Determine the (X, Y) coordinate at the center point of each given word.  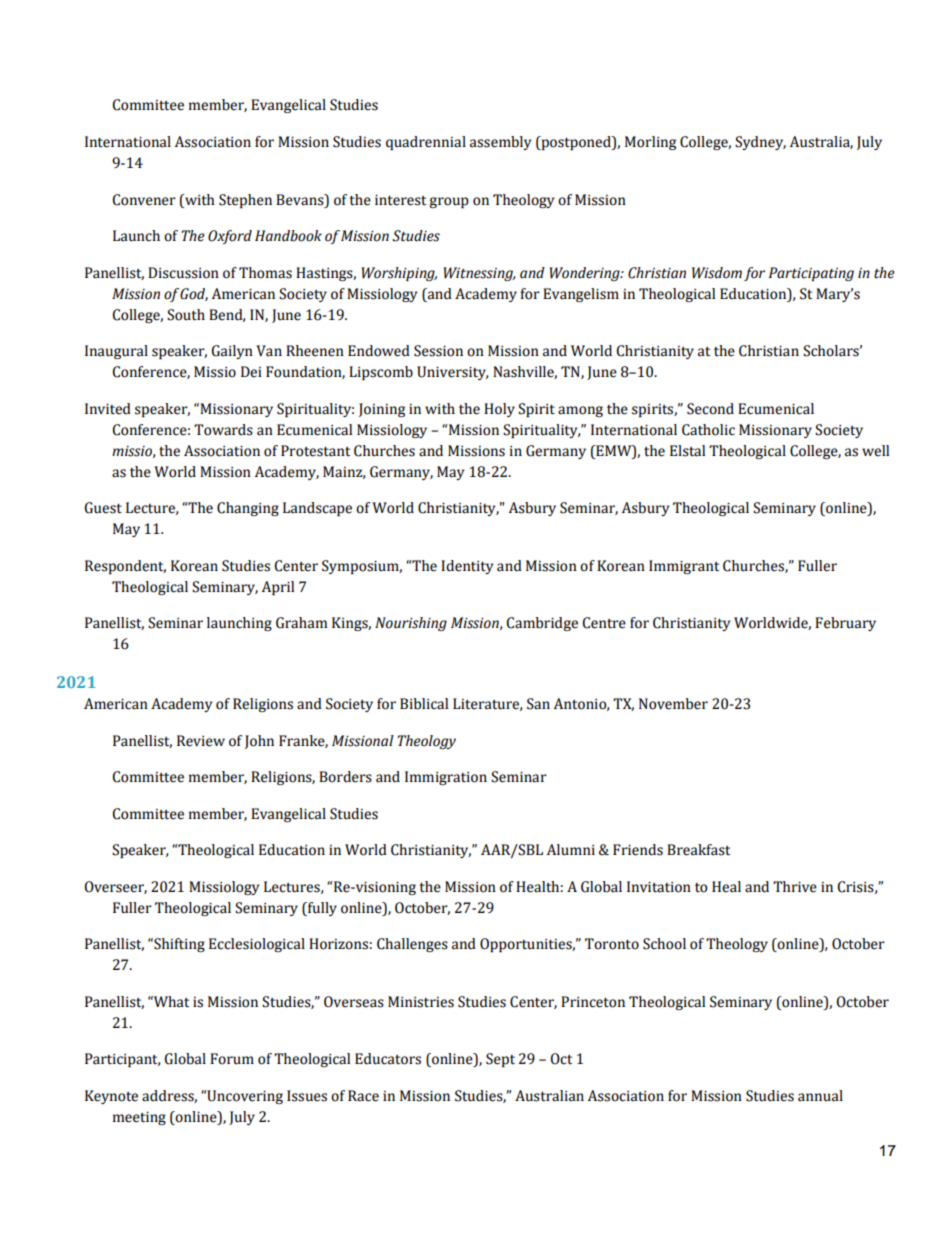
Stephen (245, 201)
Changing (248, 509)
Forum (232, 1059)
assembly (500, 143)
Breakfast (698, 850)
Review (201, 741)
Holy (499, 410)
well (875, 451)
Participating (811, 274)
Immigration (446, 778)
